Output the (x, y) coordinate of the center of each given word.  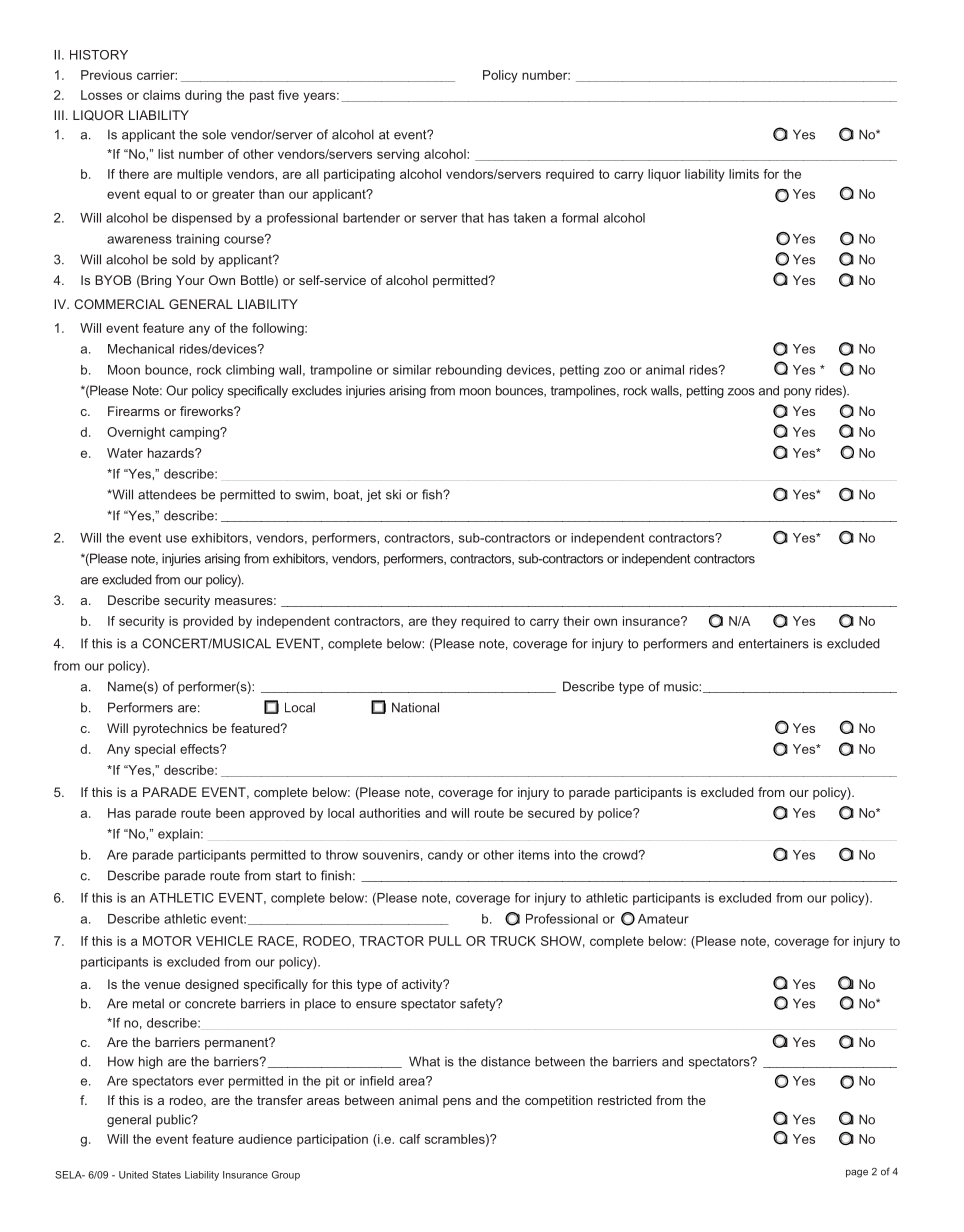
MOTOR (167, 941)
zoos (741, 392)
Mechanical (141, 349)
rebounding (469, 371)
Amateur (663, 919)
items (534, 855)
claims (161, 95)
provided (208, 622)
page (857, 1173)
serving (398, 155)
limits (744, 174)
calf (410, 1139)
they (444, 622)
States (166, 1175)
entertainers (774, 643)
